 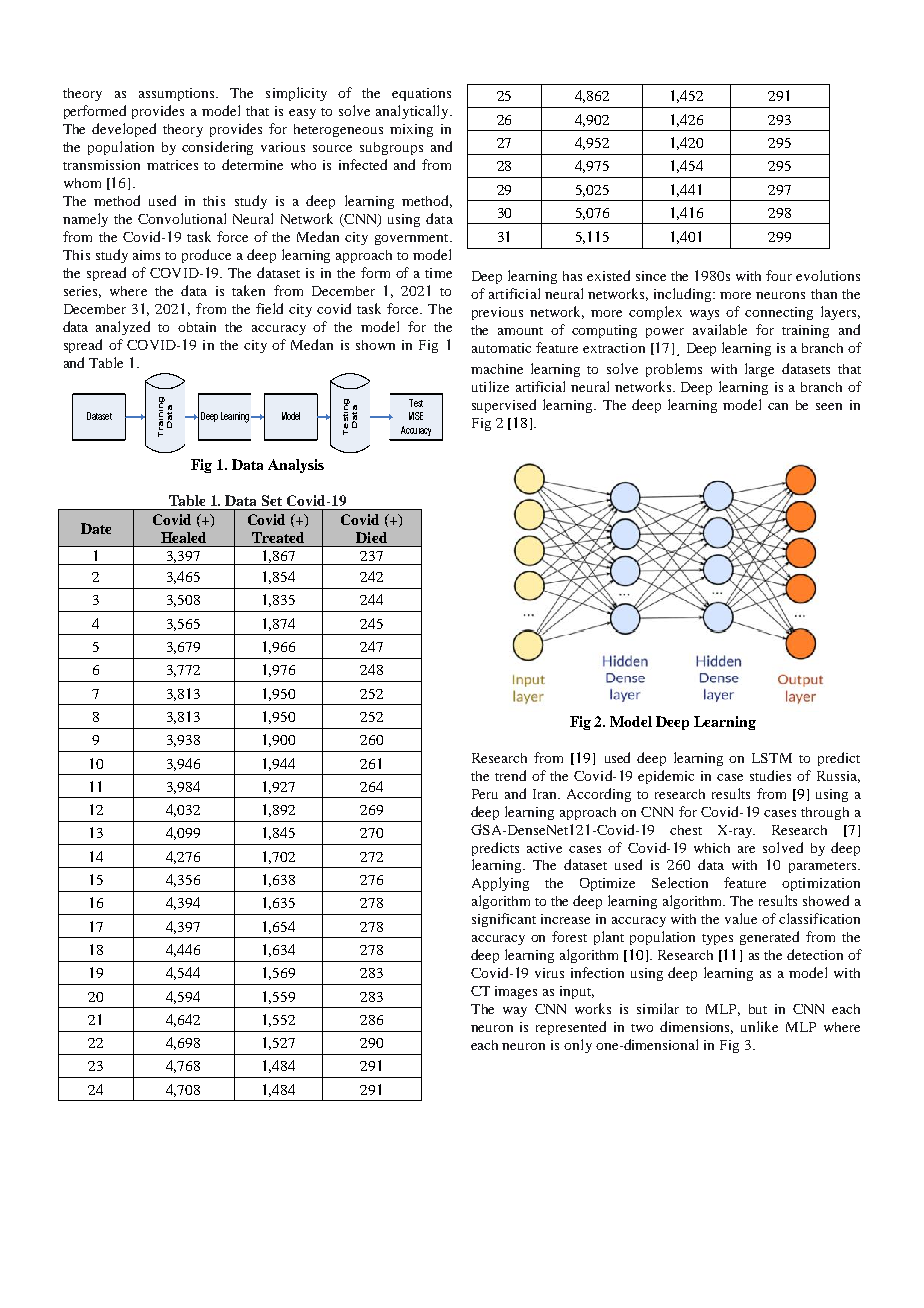 What do you see at coordinates (178, 94) in the document?
I see `assumptions` at bounding box center [178, 94].
